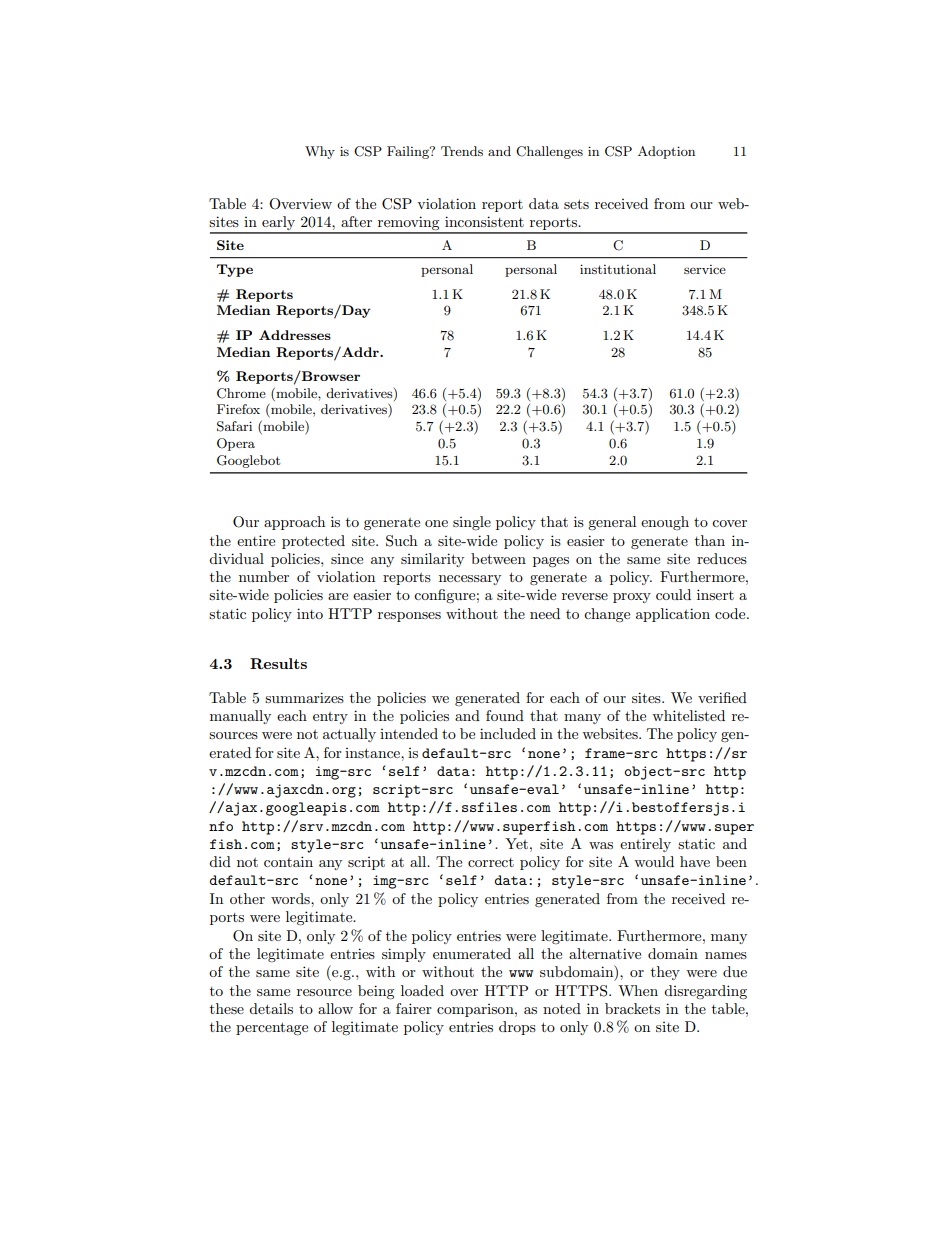 This screenshot has height=1233, width=952. What do you see at coordinates (462, 151) in the screenshot?
I see `Trends` at bounding box center [462, 151].
